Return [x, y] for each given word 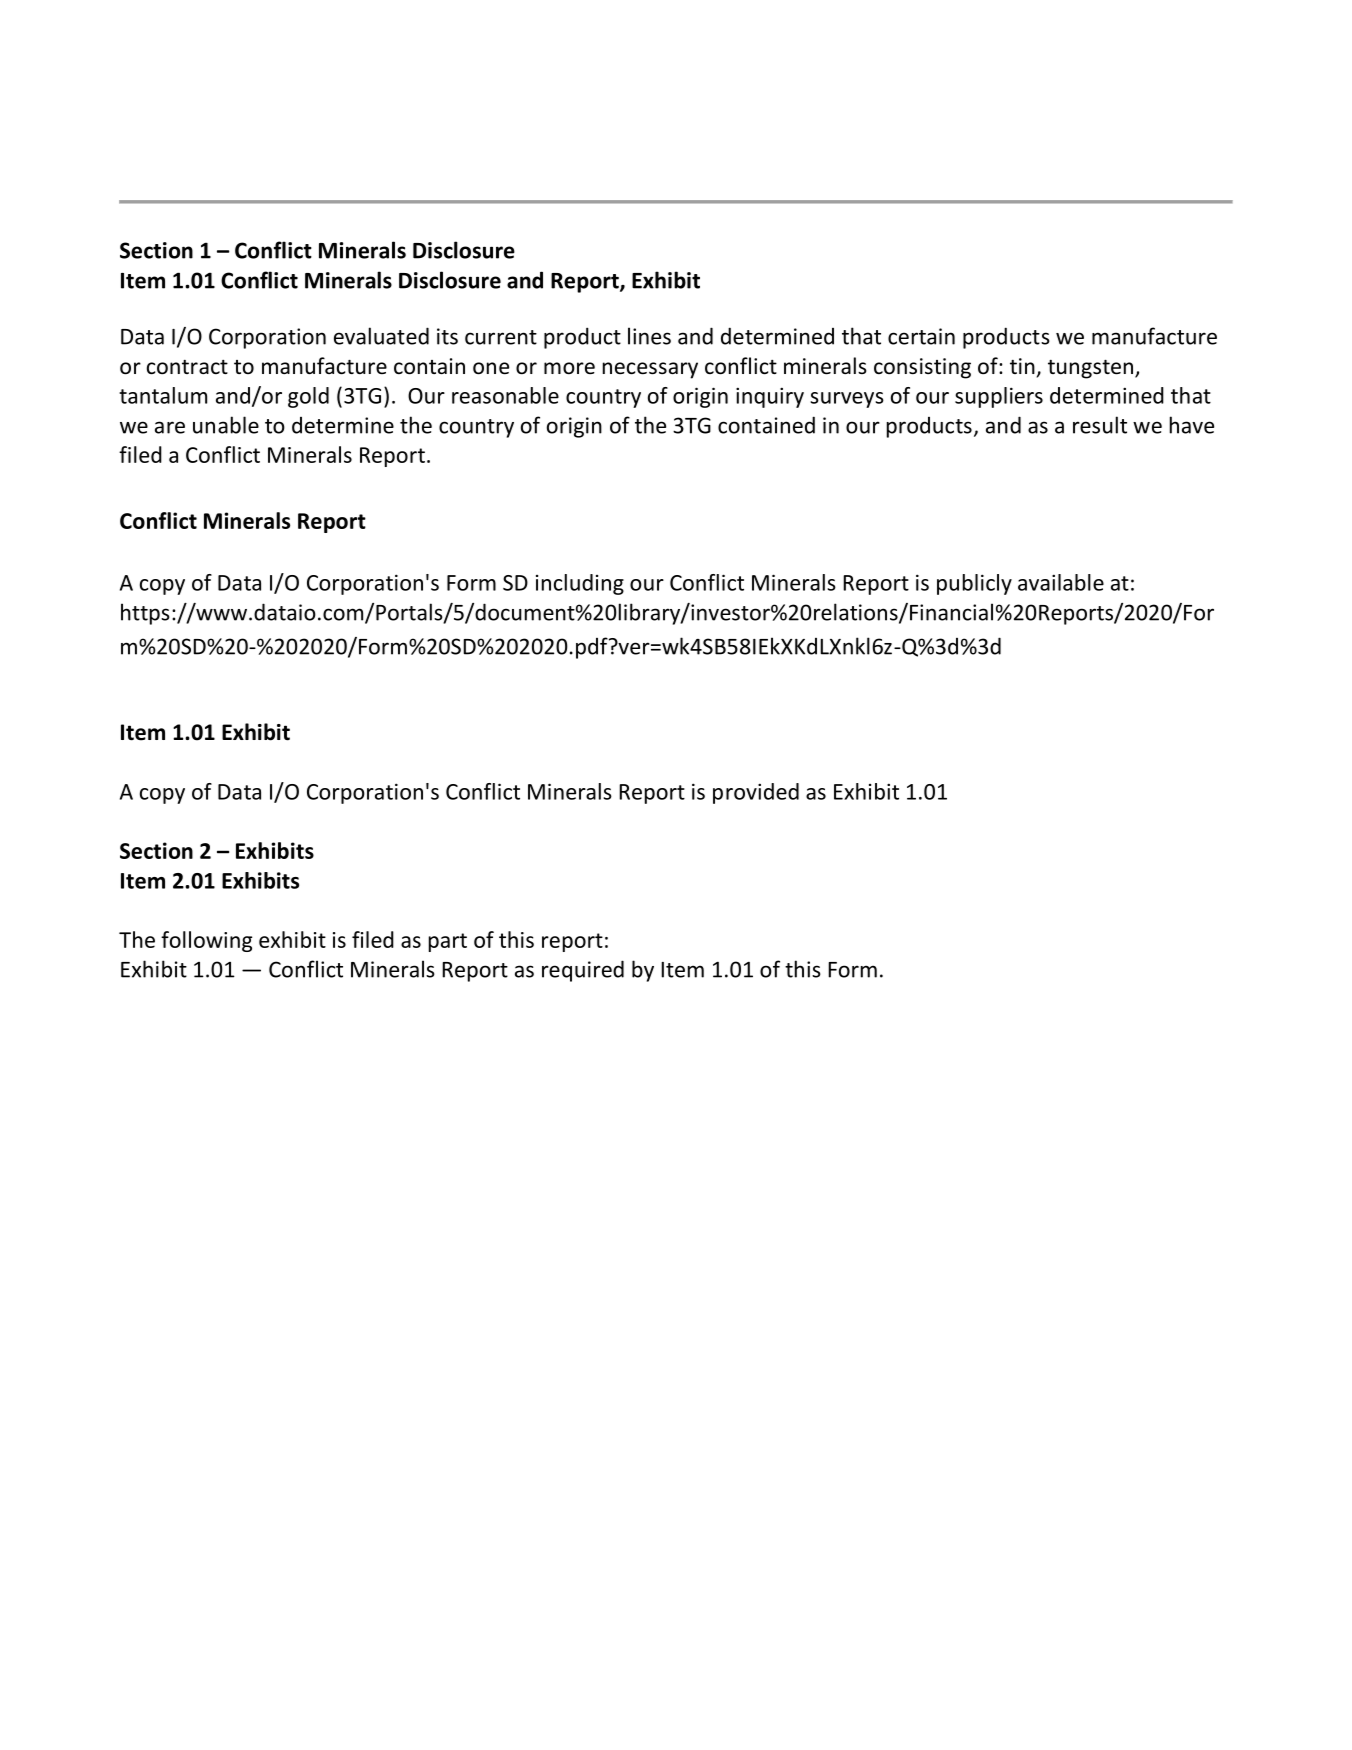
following [206, 941]
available [1061, 582]
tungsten [1092, 369]
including [580, 584]
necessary [650, 370]
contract [187, 367]
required [583, 971]
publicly [974, 584]
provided [756, 793]
